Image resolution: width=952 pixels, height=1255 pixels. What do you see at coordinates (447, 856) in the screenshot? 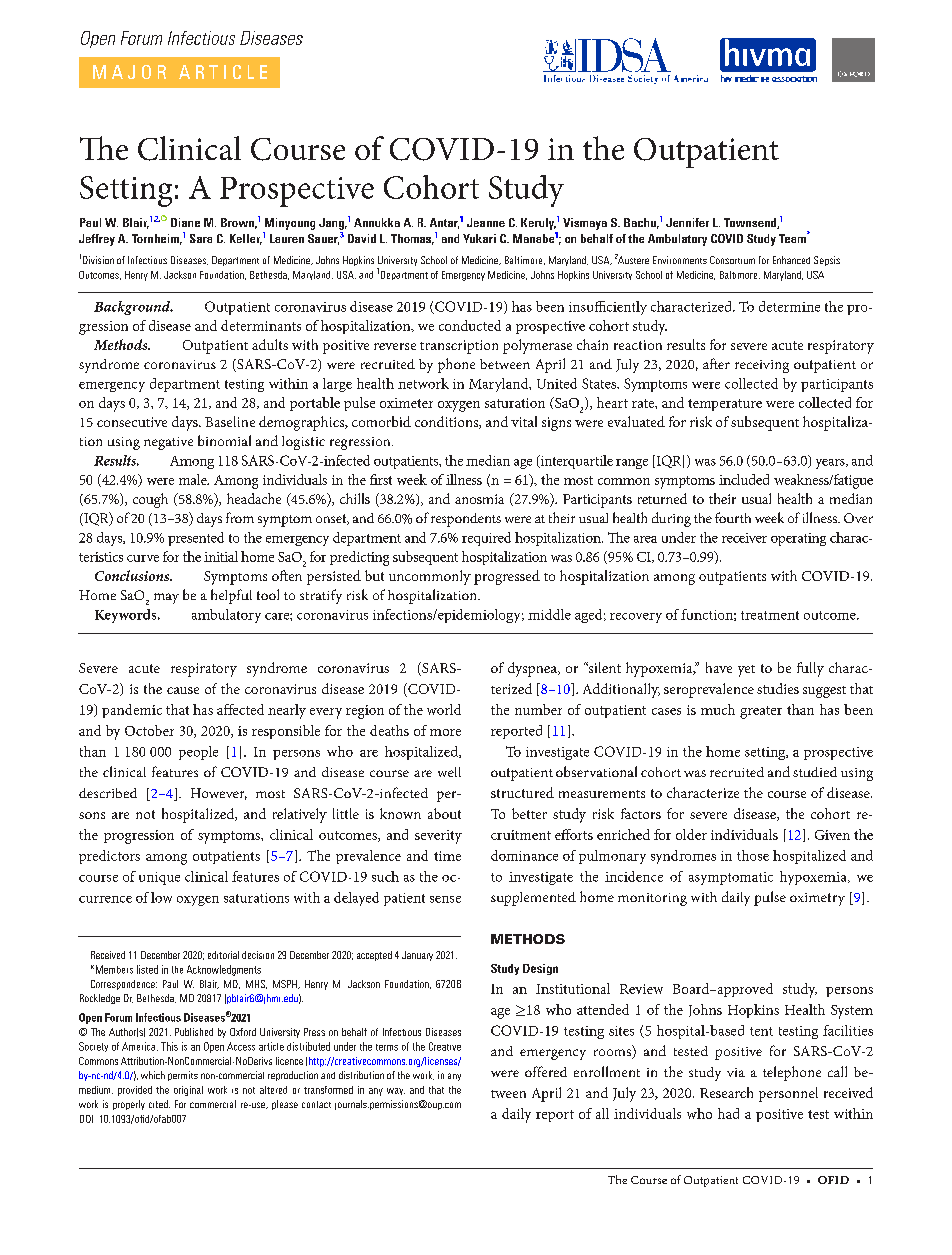
I see `time` at bounding box center [447, 856].
